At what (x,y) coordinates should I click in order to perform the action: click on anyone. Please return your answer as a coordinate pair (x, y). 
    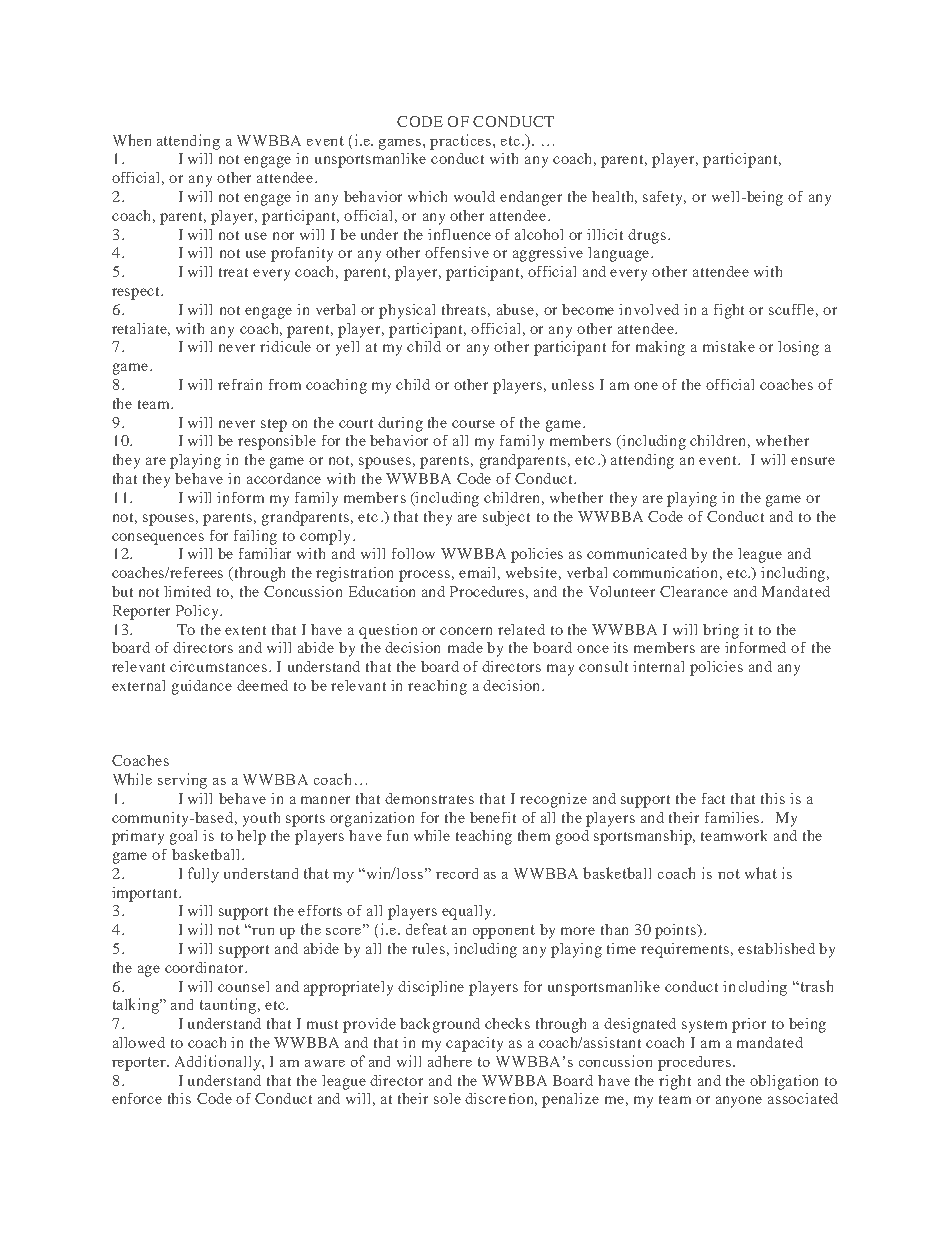
    Looking at the image, I should click on (739, 1102).
